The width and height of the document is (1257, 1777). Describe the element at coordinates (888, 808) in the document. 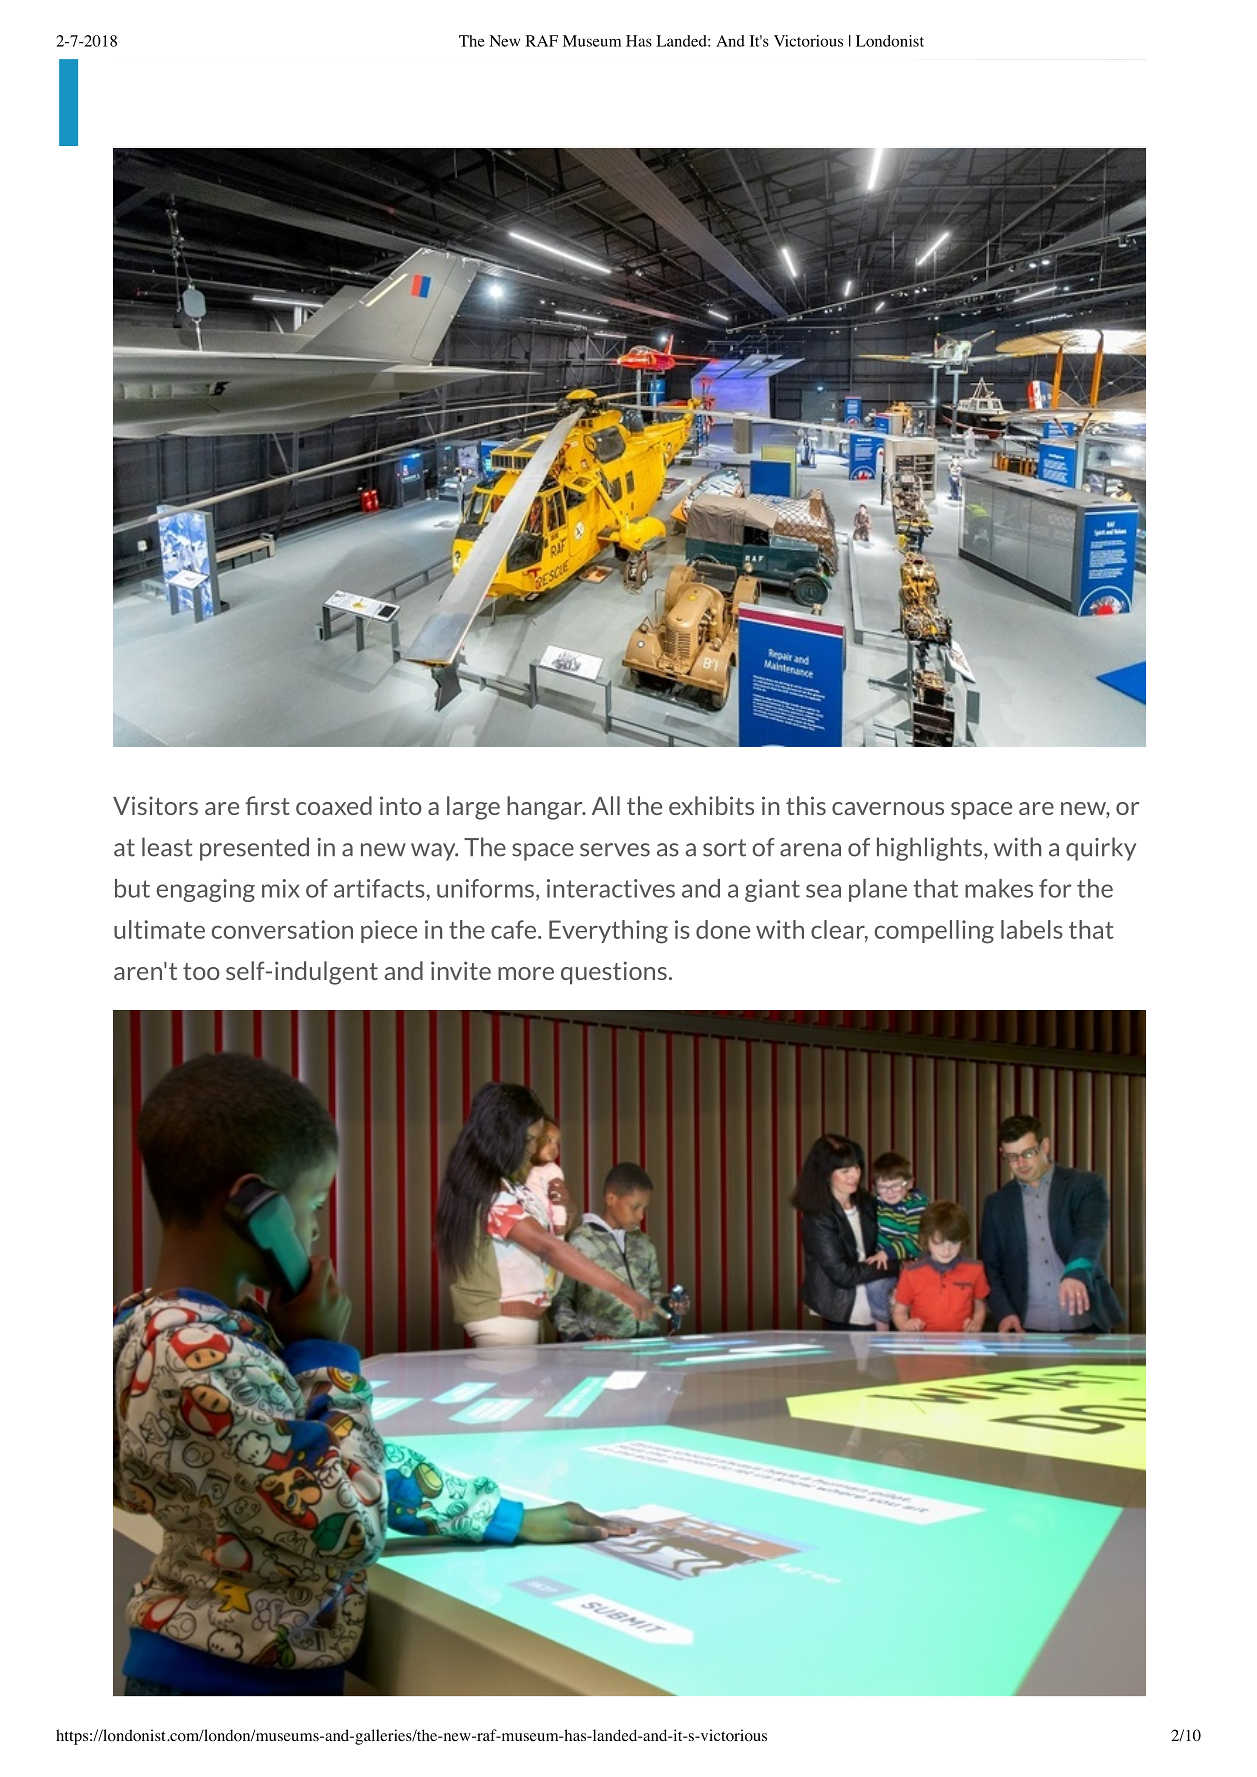

I see `cavernous` at that location.
